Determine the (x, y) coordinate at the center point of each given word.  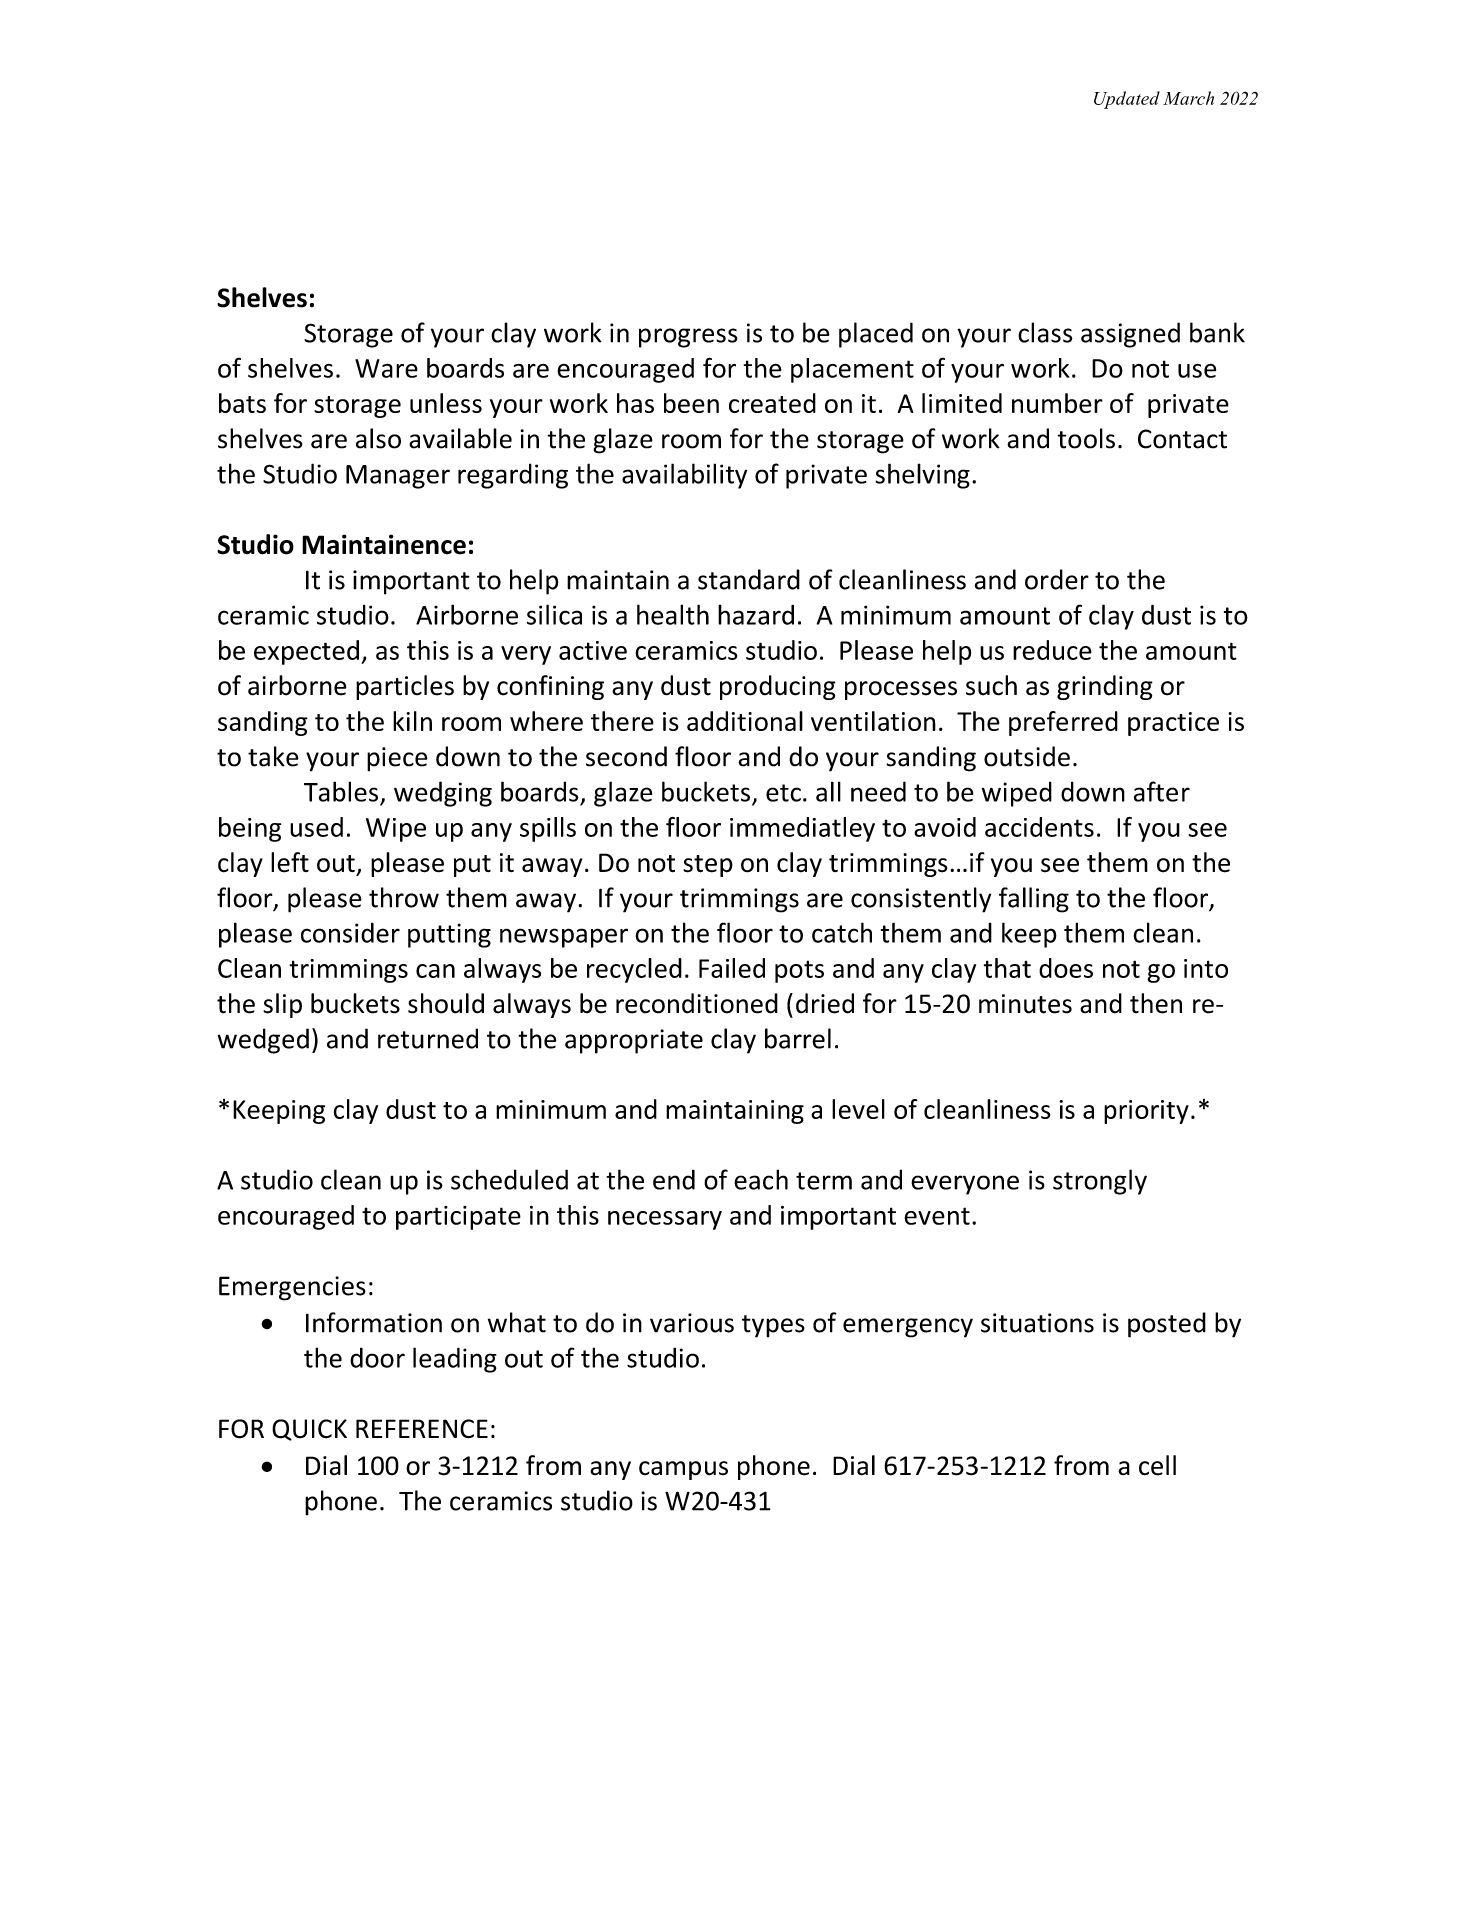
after (1162, 791)
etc (783, 793)
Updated (1127, 100)
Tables (341, 791)
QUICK (309, 1430)
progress (688, 338)
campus (683, 1470)
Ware (386, 368)
